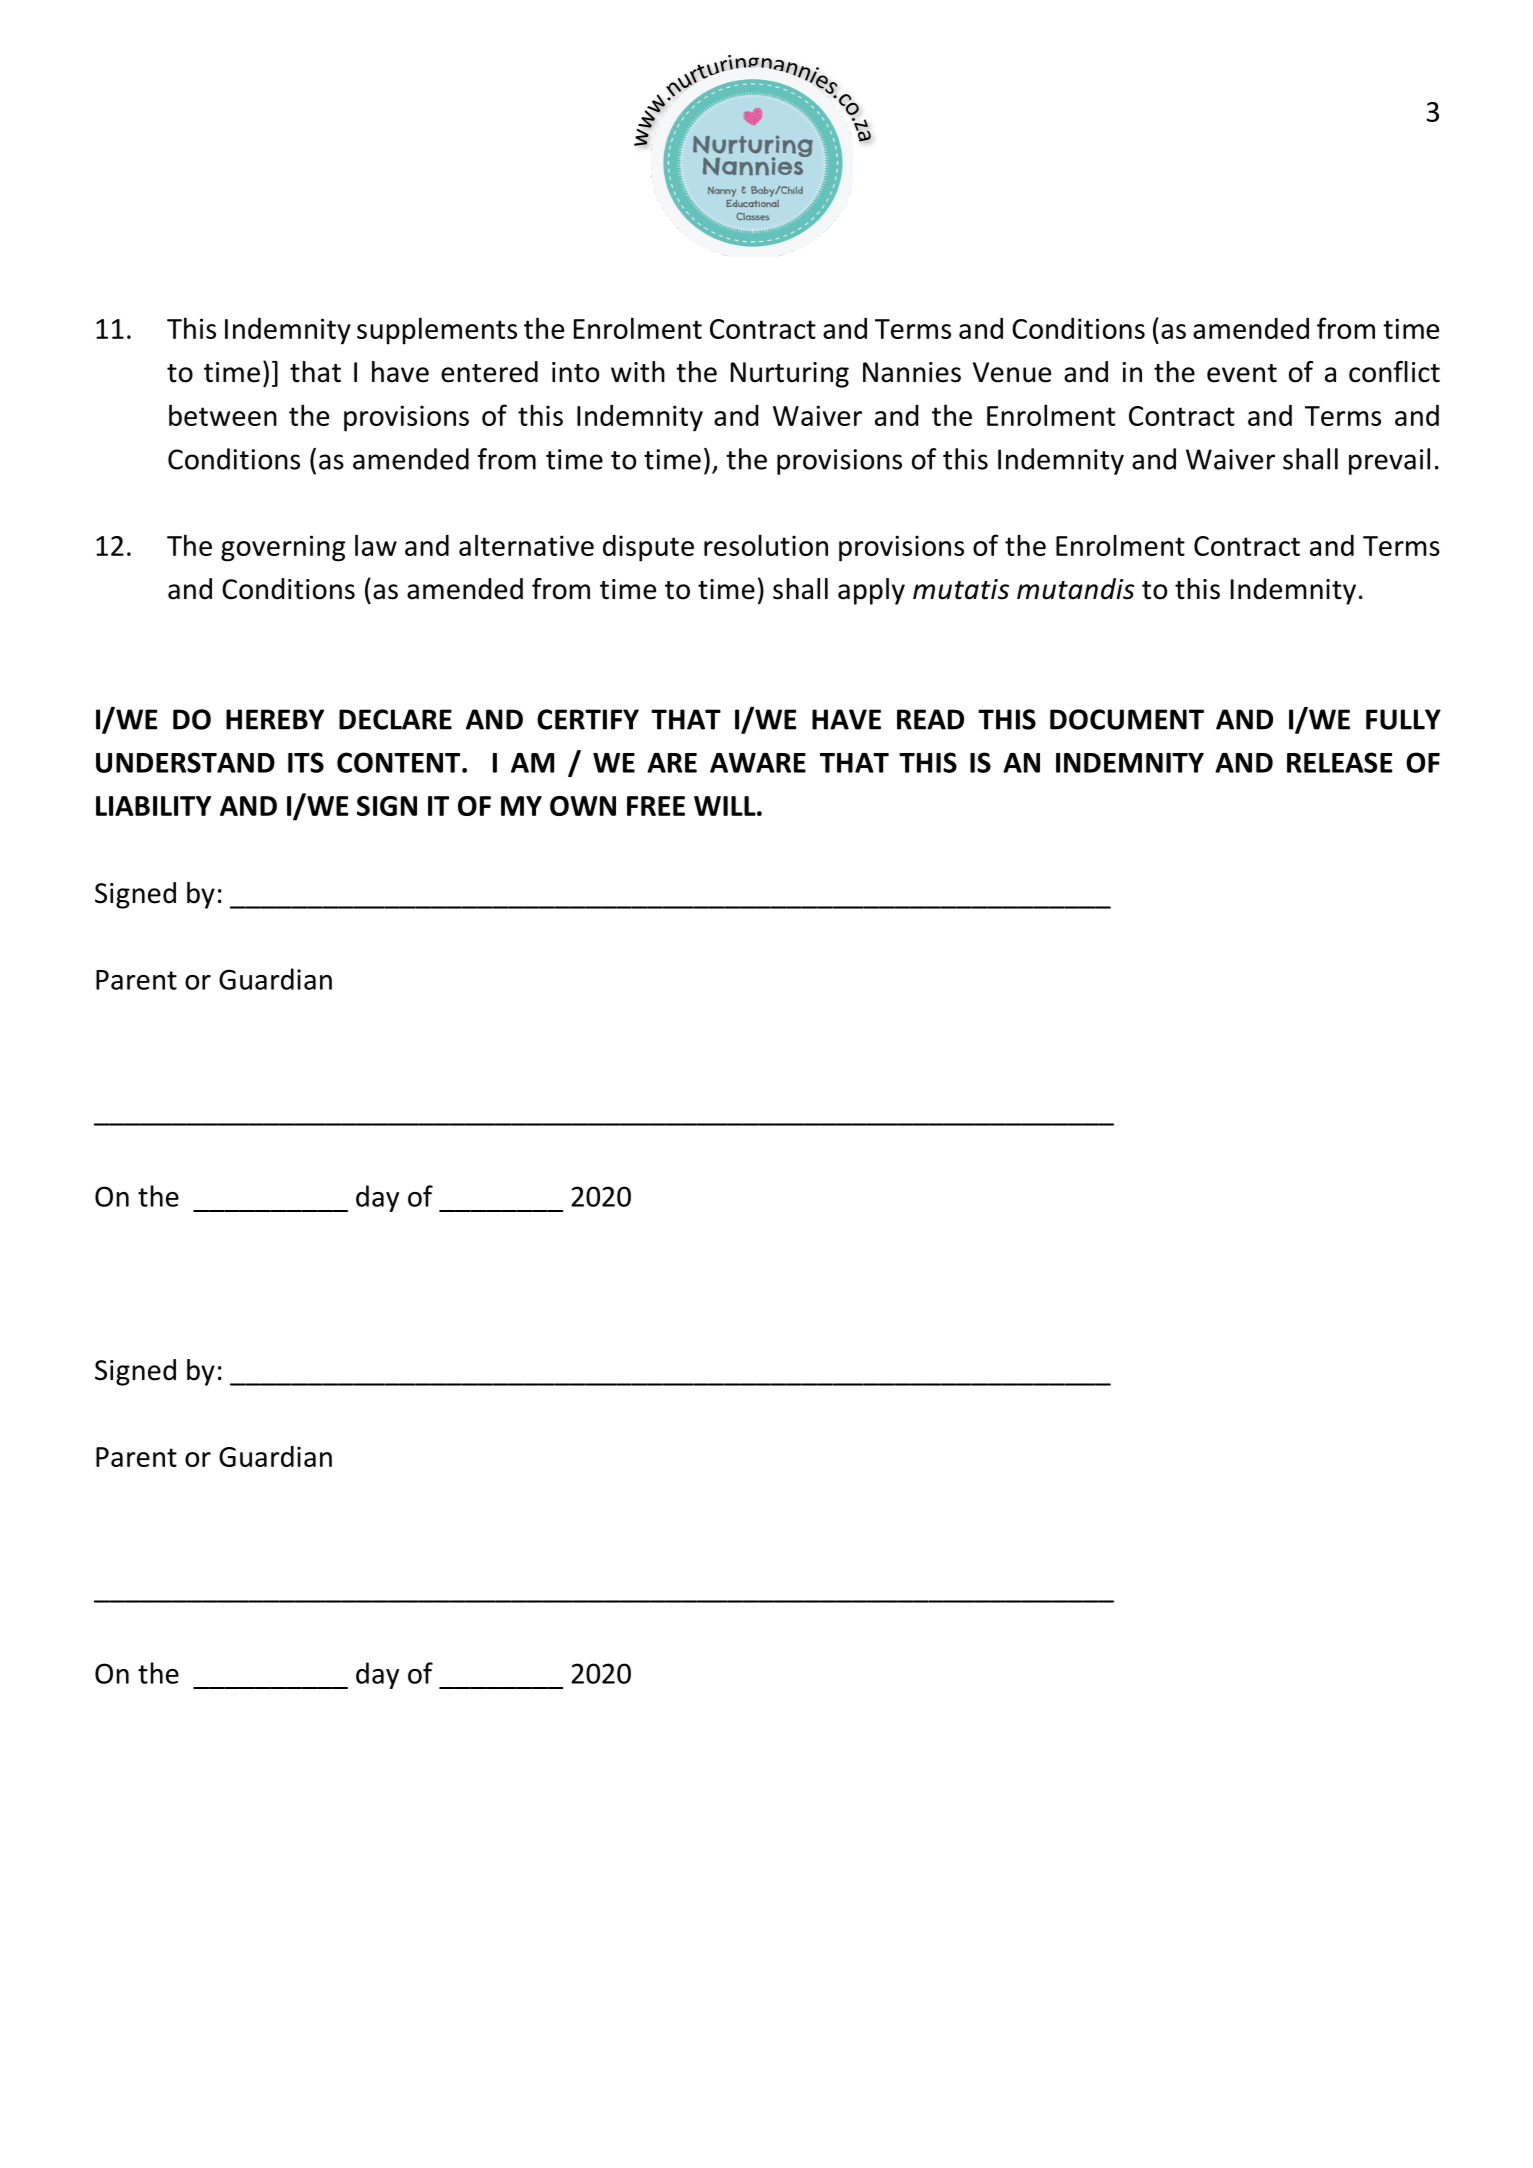 Image resolution: width=1533 pixels, height=2168 pixels. What do you see at coordinates (790, 375) in the screenshot?
I see `Nurturing` at bounding box center [790, 375].
